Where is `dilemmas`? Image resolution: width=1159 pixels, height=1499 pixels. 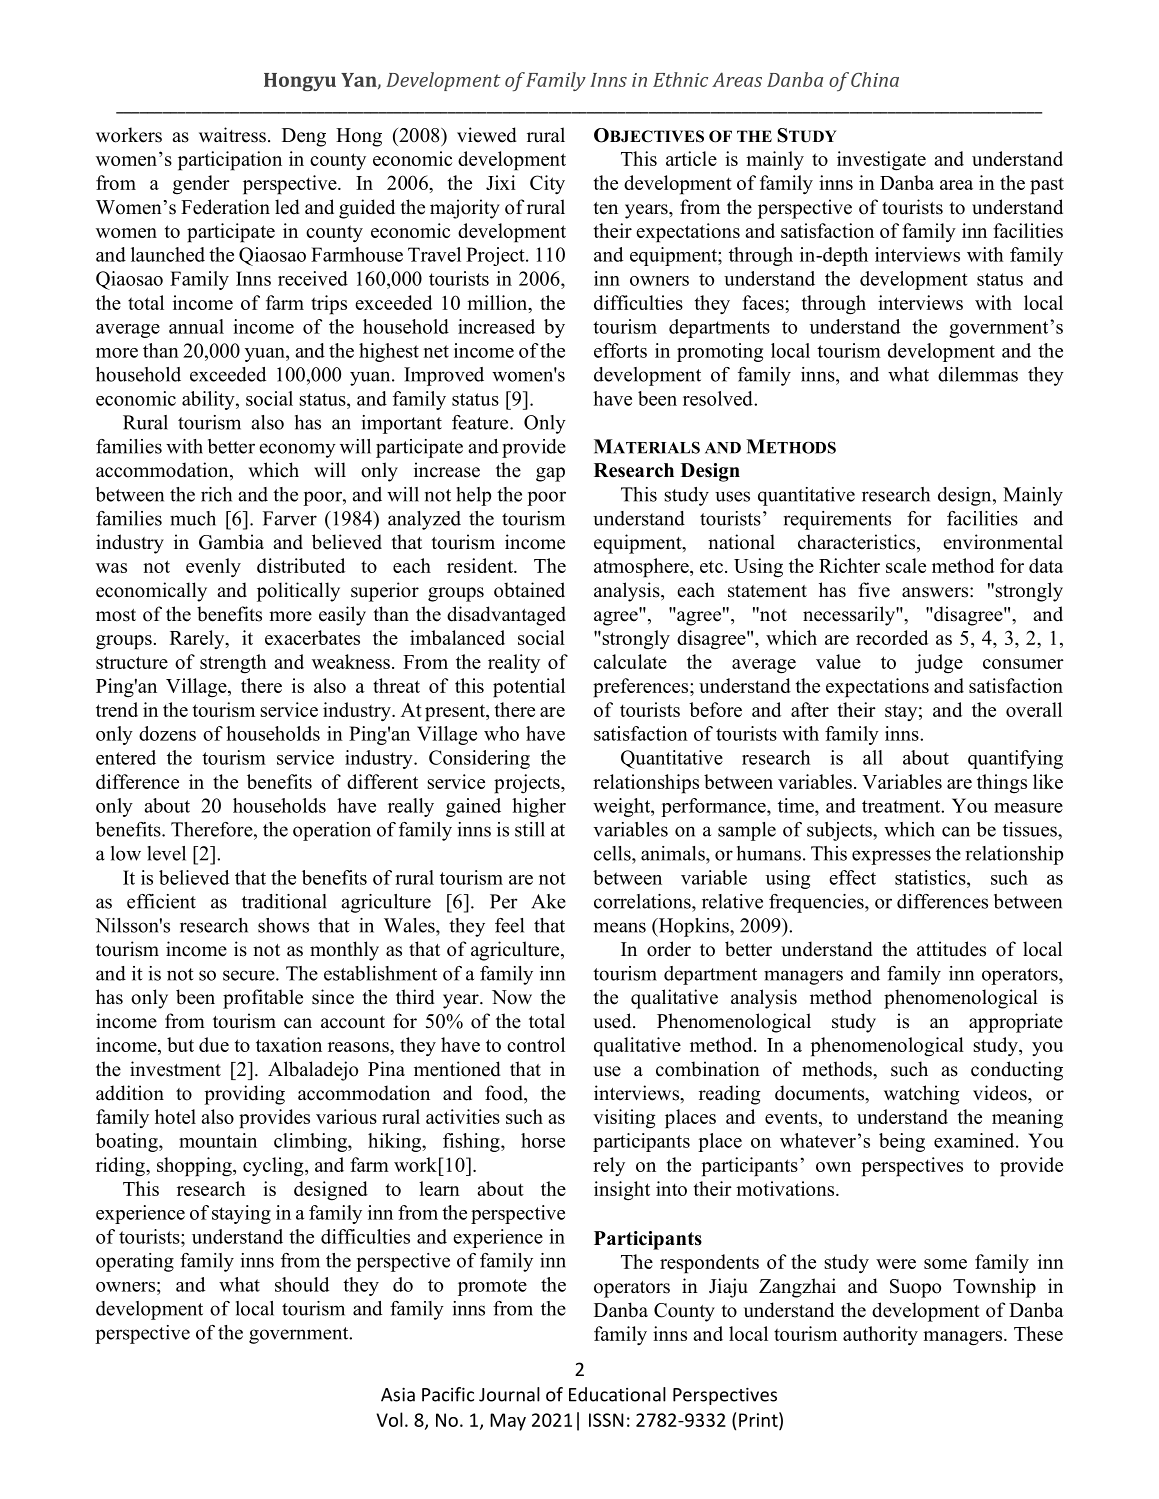 dilemmas is located at coordinates (978, 374).
